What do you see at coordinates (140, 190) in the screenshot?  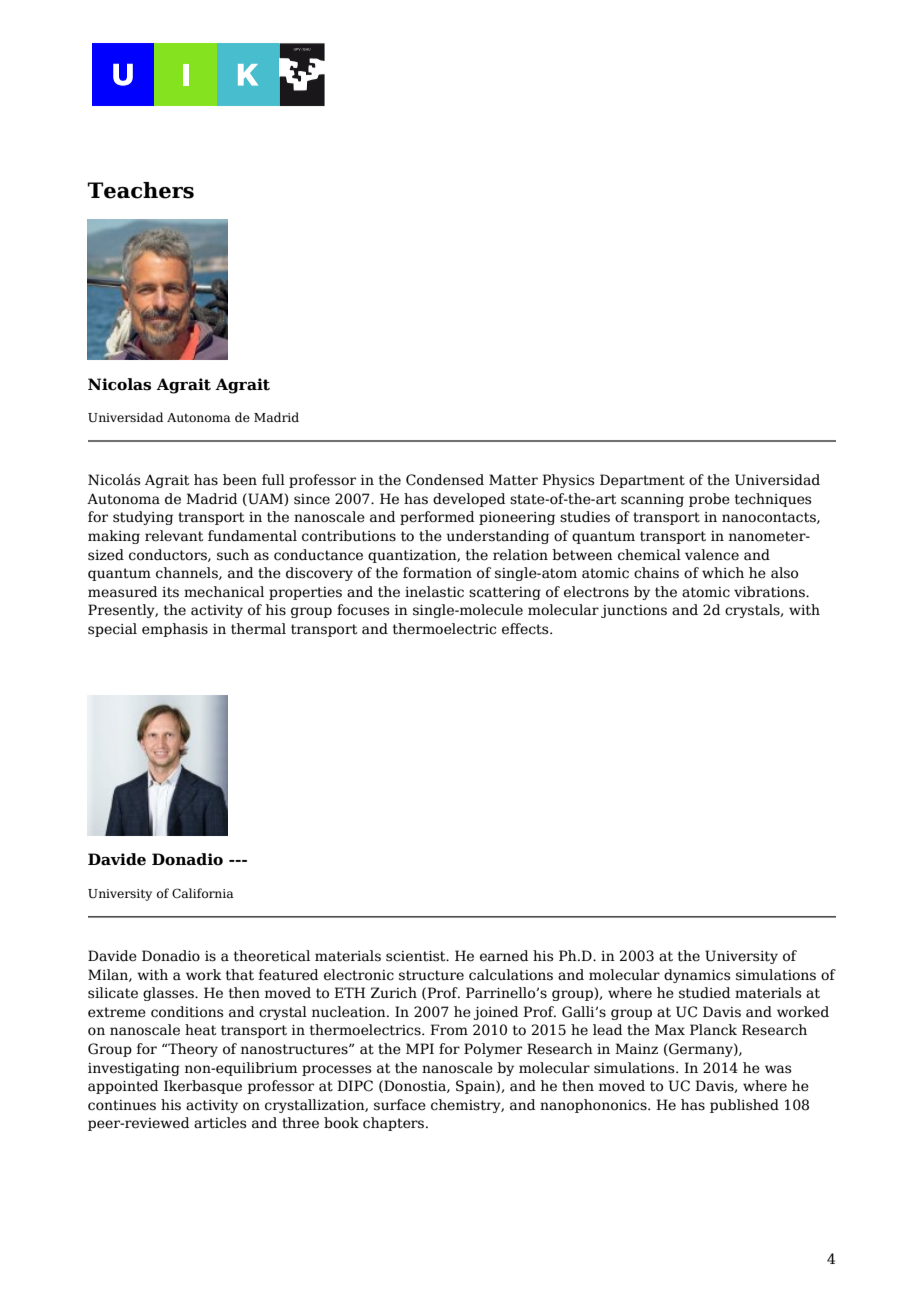 I see `Teachers` at bounding box center [140, 190].
